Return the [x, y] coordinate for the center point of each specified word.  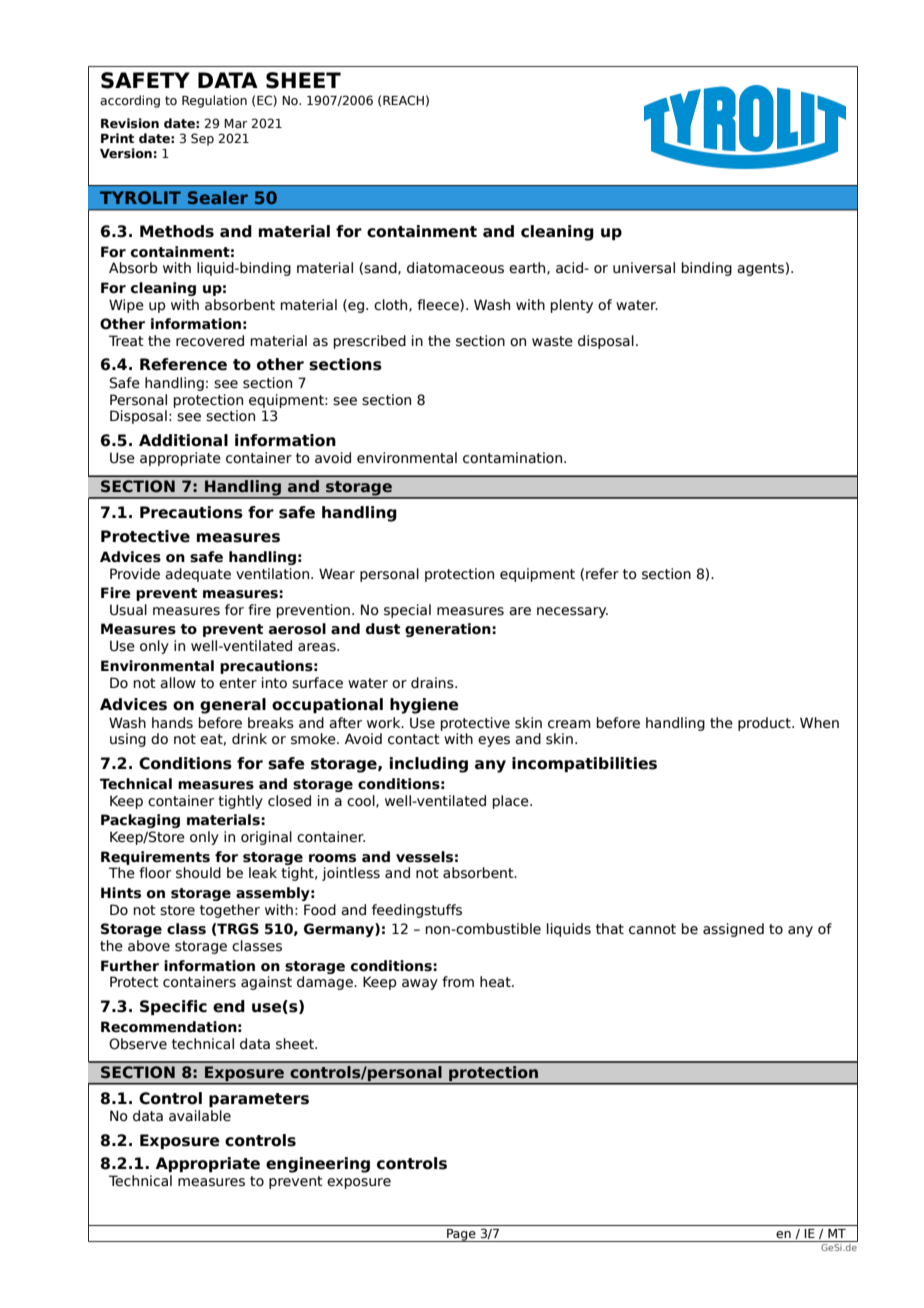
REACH [403, 100]
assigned [733, 930]
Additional [183, 440]
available [200, 1116]
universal [644, 268]
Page [461, 1235]
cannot [652, 929]
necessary [572, 612]
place [511, 802]
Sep [202, 139]
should [198, 873]
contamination [514, 458]
